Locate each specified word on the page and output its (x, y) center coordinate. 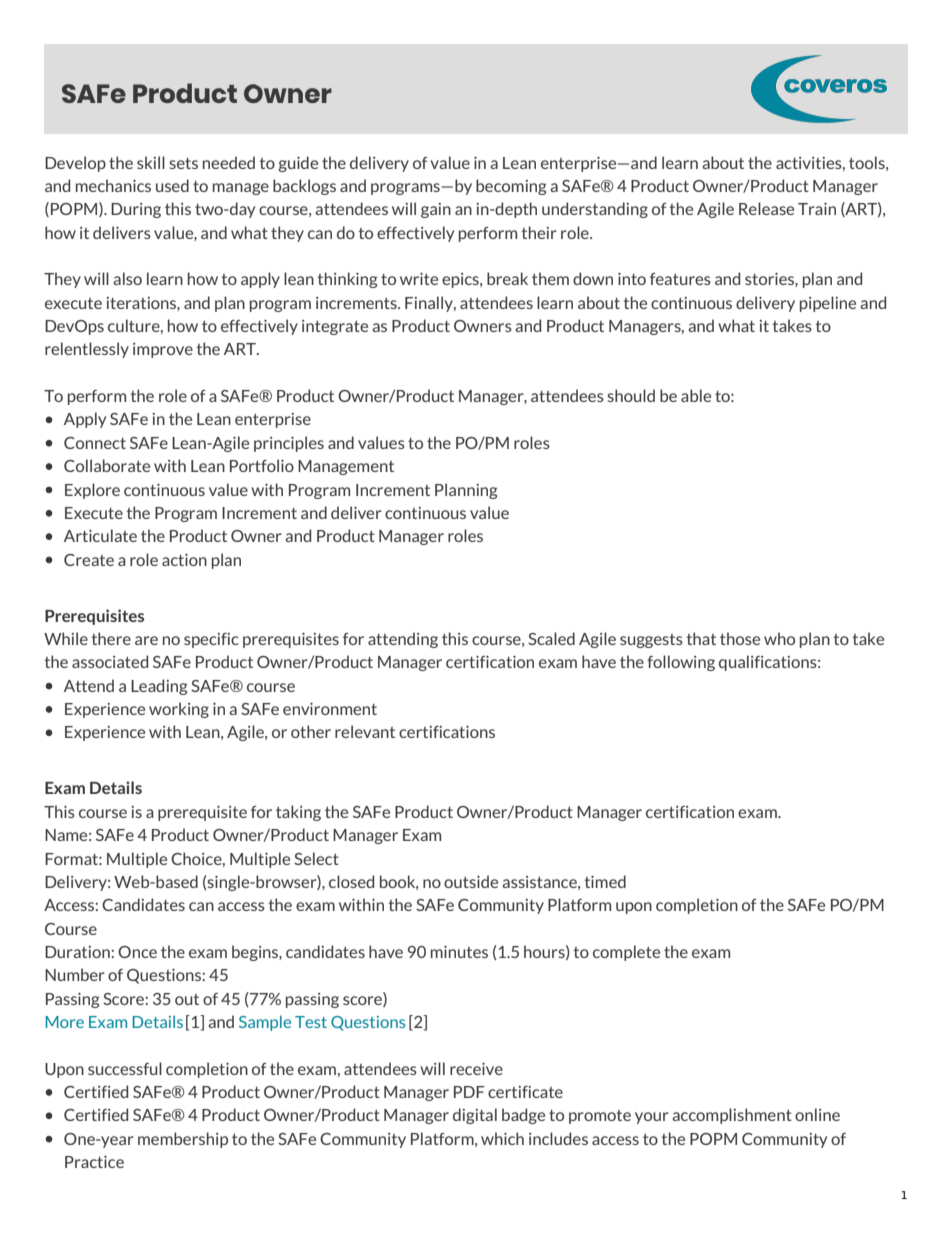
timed (605, 881)
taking (298, 813)
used (172, 185)
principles (289, 444)
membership (183, 1140)
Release (766, 208)
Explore (92, 491)
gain (436, 210)
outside (471, 881)
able (696, 395)
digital (475, 1116)
